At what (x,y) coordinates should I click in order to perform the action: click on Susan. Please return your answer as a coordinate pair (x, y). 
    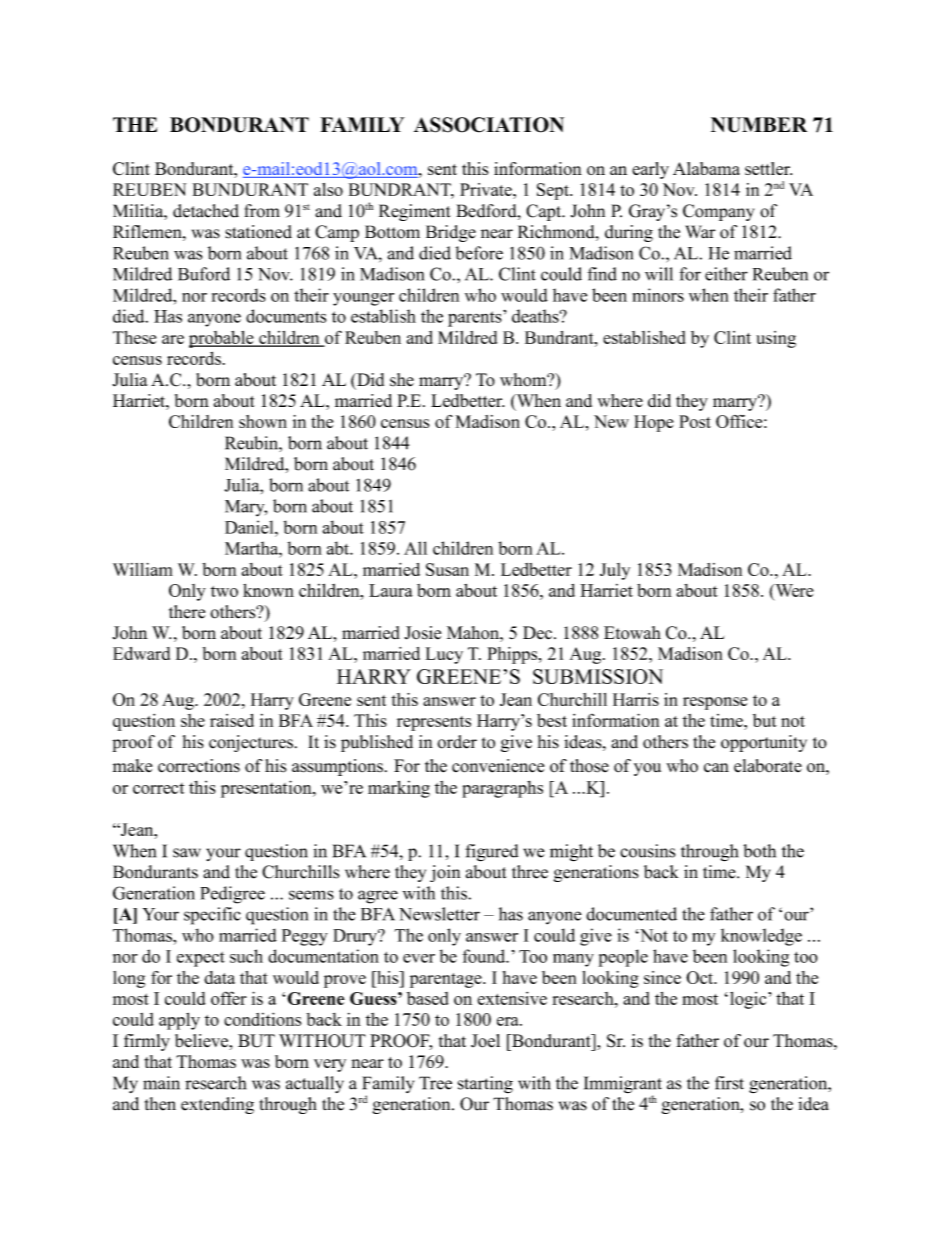
    Looking at the image, I should click on (447, 569).
